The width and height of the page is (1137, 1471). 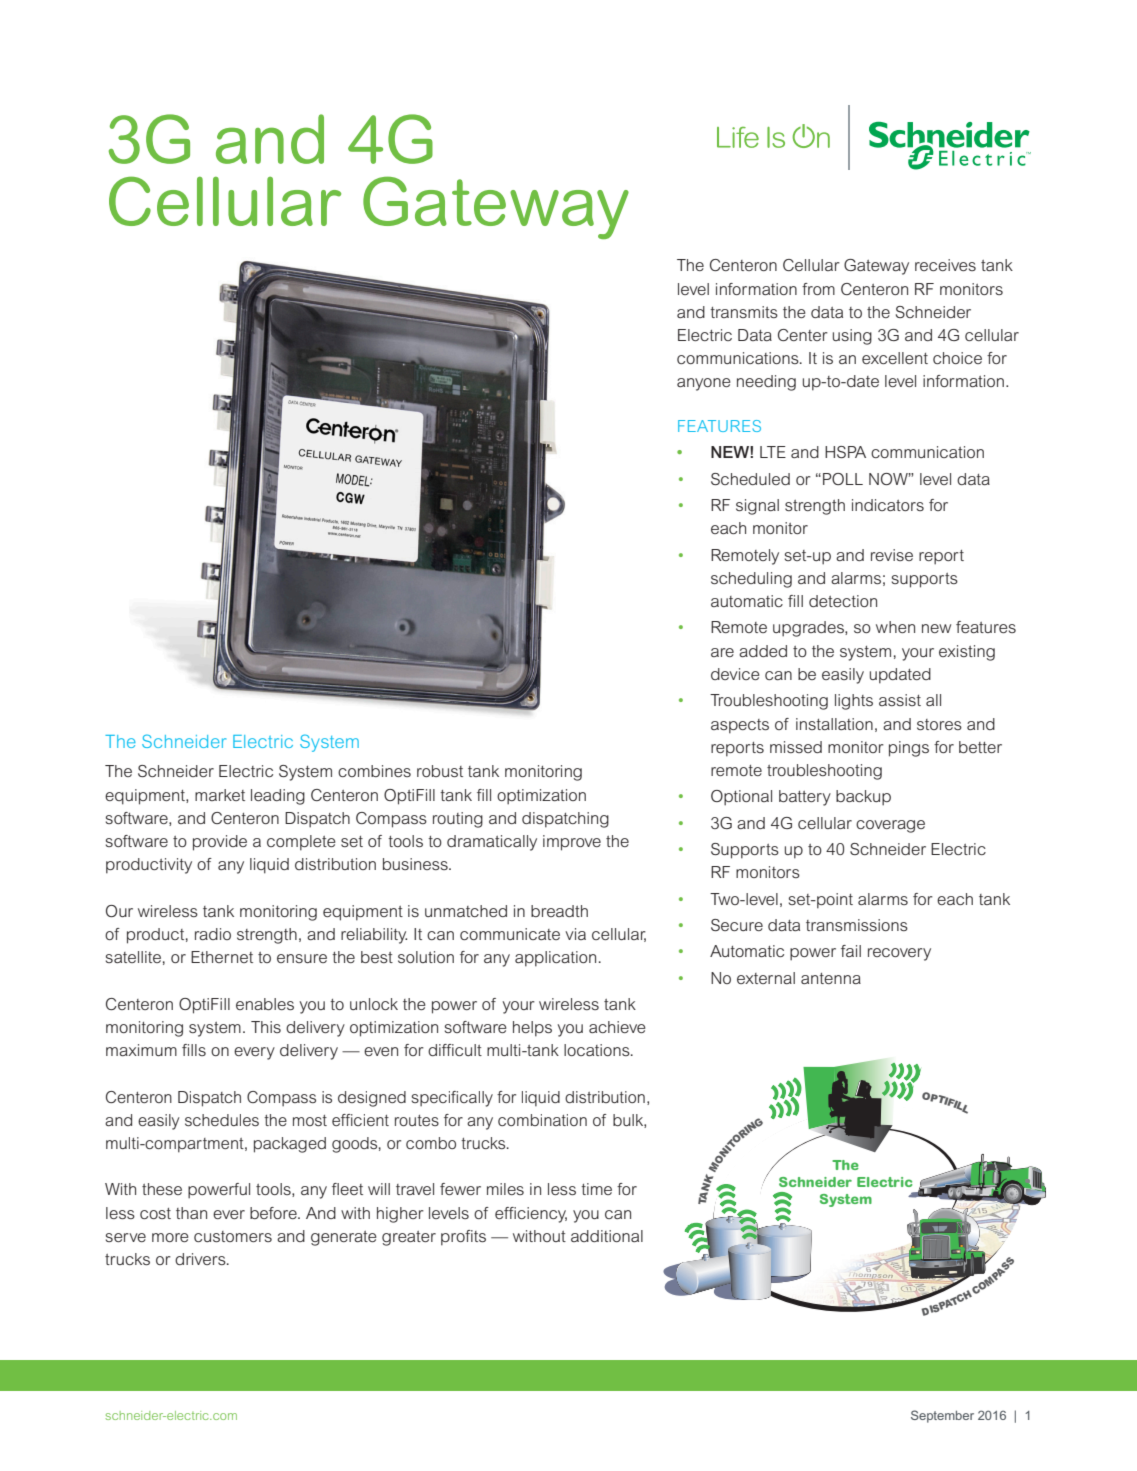 I want to click on antenna, so click(x=831, y=978).
